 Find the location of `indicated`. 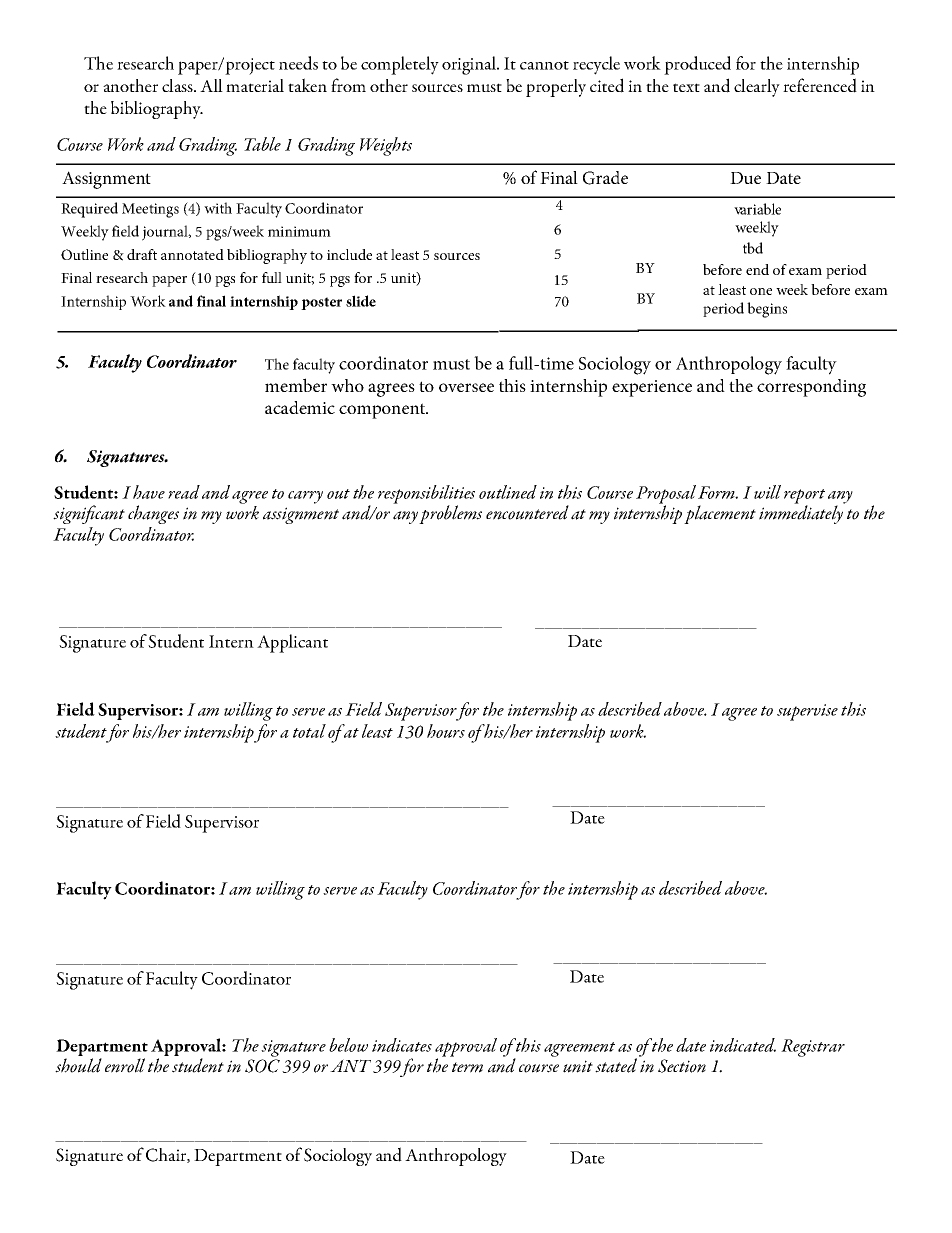

indicated is located at coordinates (743, 1045).
